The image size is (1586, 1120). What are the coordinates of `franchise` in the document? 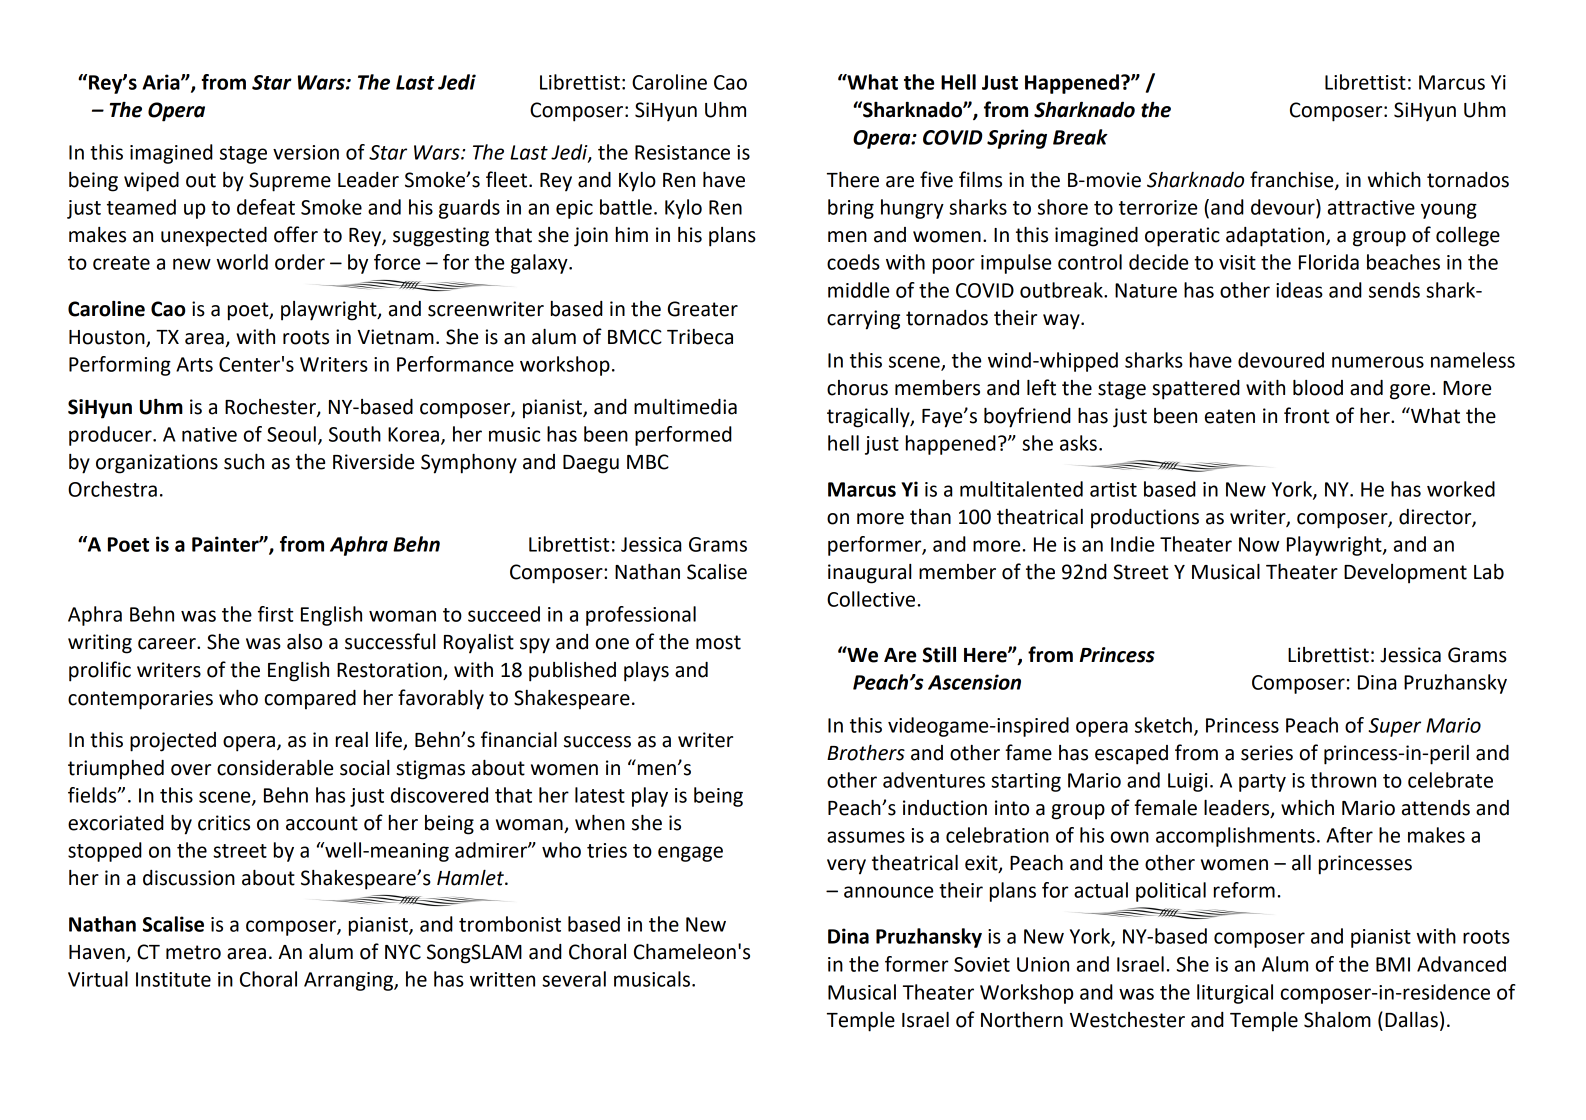 It's located at (1293, 180).
